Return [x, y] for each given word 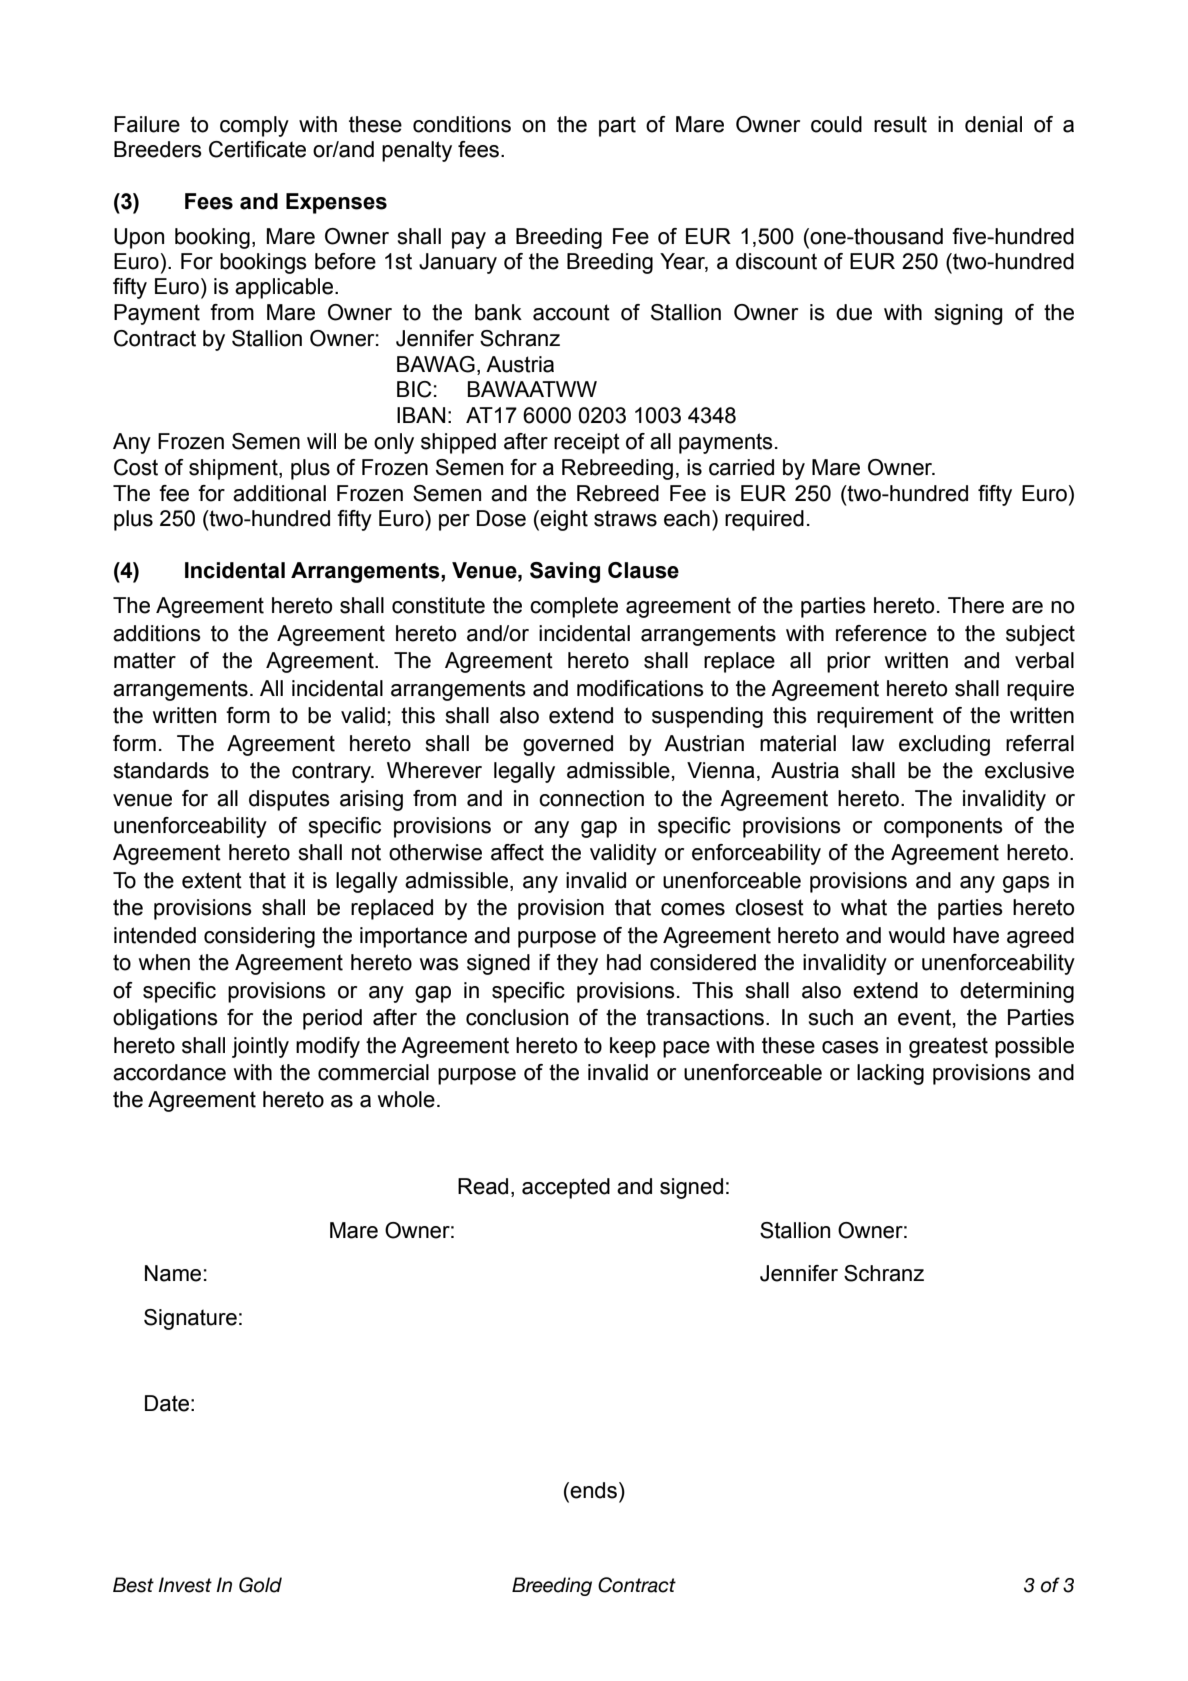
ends [593, 1490]
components [943, 827]
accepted [566, 1188]
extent [212, 880]
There [976, 605]
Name [173, 1273]
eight [564, 520]
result [900, 124]
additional [279, 493]
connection [591, 798]
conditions [462, 124]
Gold [260, 1585]
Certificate [257, 149]
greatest [948, 1047]
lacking [890, 1074]
